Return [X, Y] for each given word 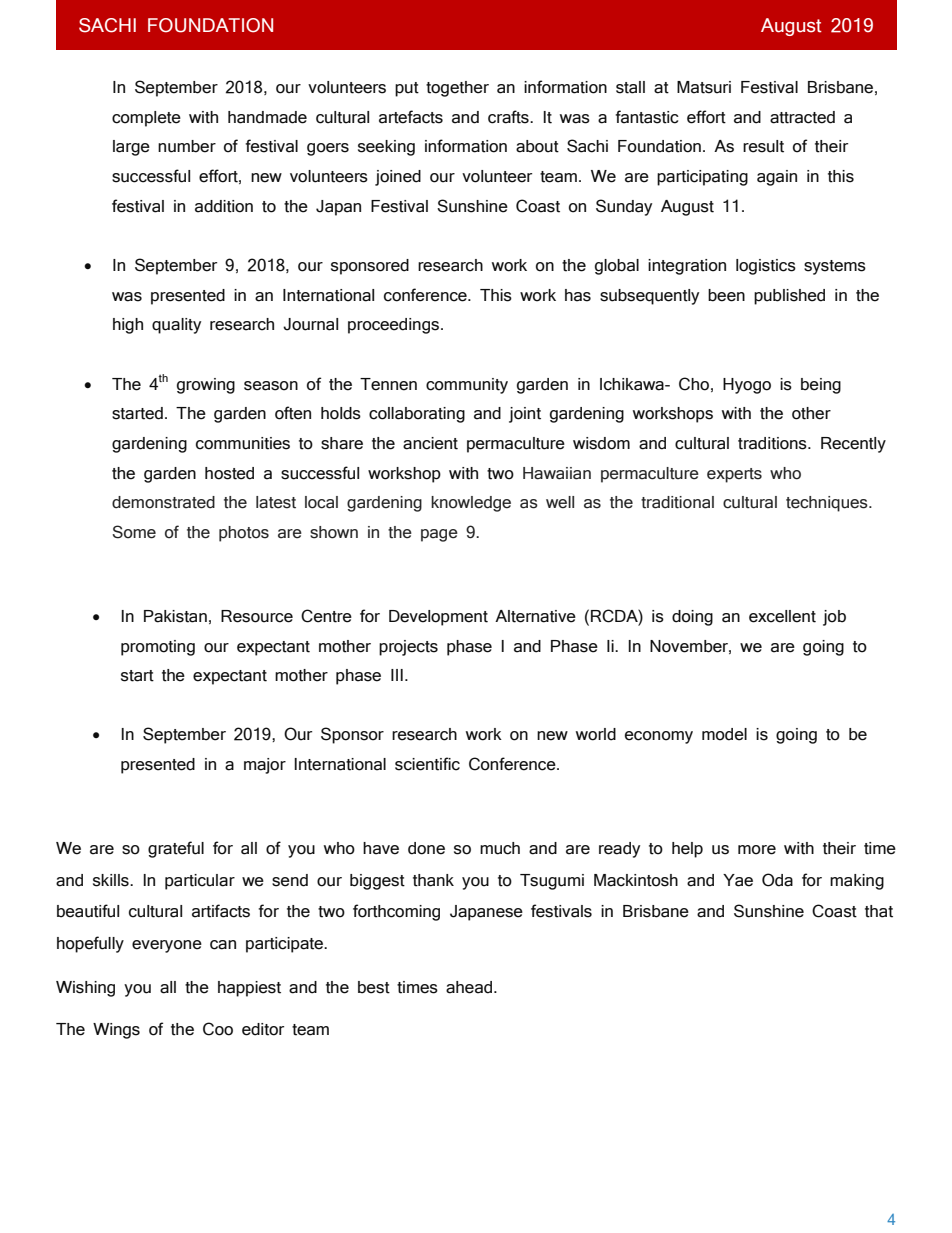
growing [206, 386]
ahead [470, 987]
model [724, 734]
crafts [509, 117]
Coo [218, 1029]
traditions [773, 443]
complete [146, 119]
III [397, 675]
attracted [802, 117]
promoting [158, 648]
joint [525, 415]
